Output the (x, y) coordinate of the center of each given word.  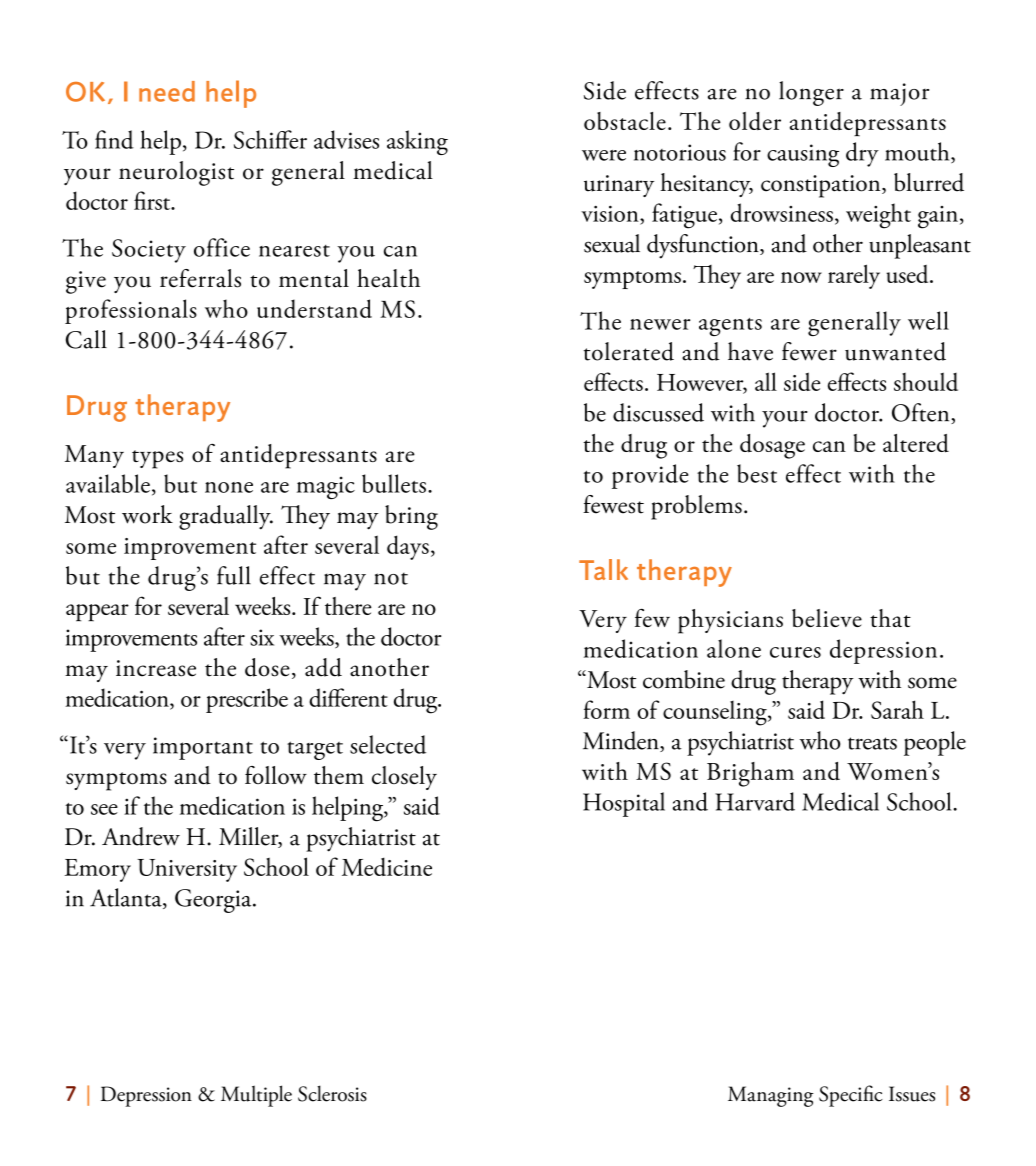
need (167, 91)
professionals (131, 311)
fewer (809, 351)
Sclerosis (332, 1093)
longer (811, 93)
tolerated (629, 351)
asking (417, 142)
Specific (851, 1096)
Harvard (755, 801)
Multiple (256, 1096)
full (234, 575)
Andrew (141, 836)
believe (827, 618)
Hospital (624, 804)
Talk (603, 569)
